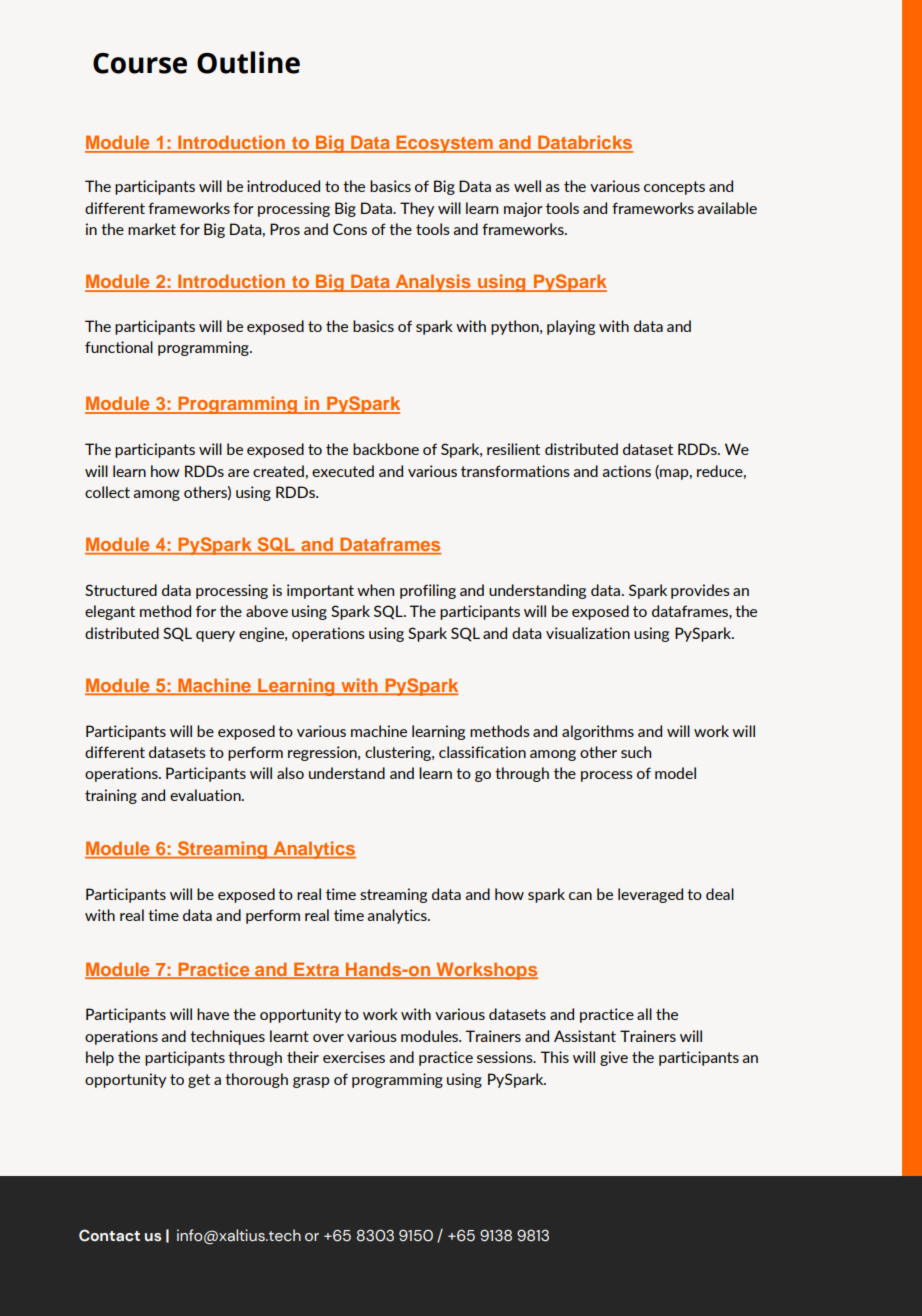  Describe the element at coordinates (140, 63) in the screenshot. I see `Course` at that location.
